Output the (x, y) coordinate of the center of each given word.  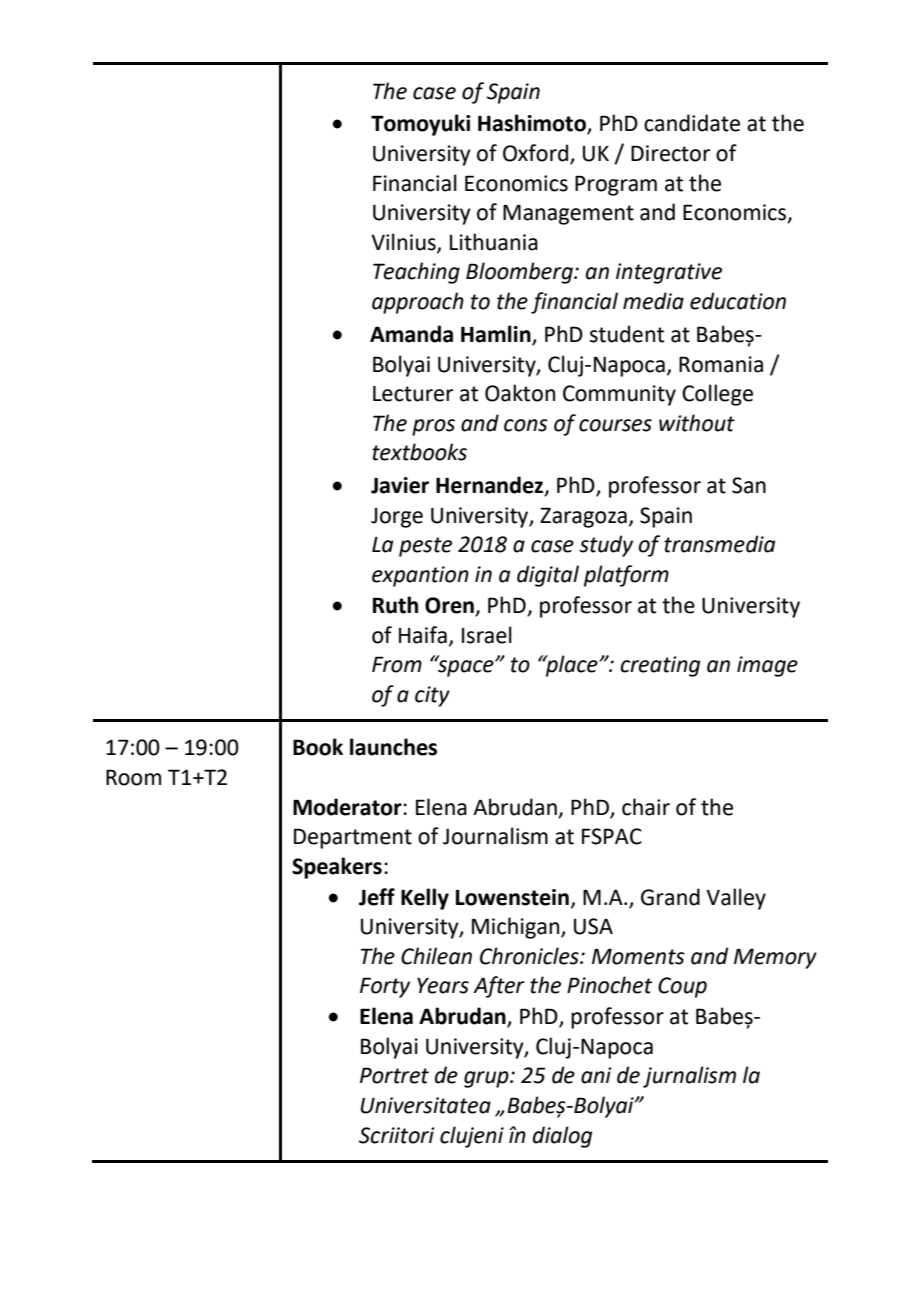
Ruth (395, 605)
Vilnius (404, 242)
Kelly (425, 899)
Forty (385, 987)
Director (670, 153)
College (717, 395)
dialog (562, 1137)
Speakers (337, 868)
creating (660, 666)
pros (433, 427)
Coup (682, 987)
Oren (450, 606)
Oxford (537, 154)
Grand (670, 897)
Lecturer (413, 394)
